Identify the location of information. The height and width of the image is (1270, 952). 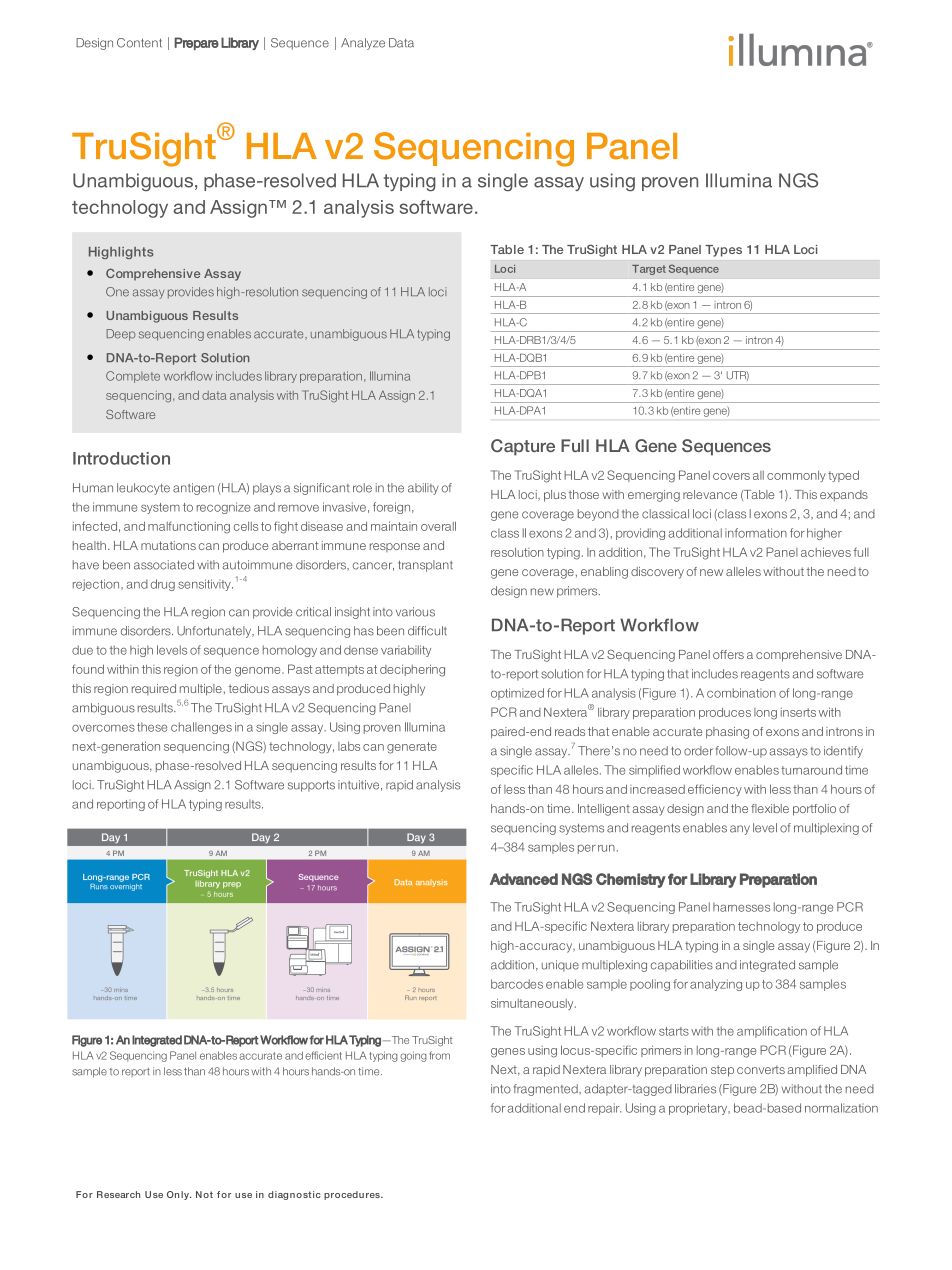
(756, 533).
